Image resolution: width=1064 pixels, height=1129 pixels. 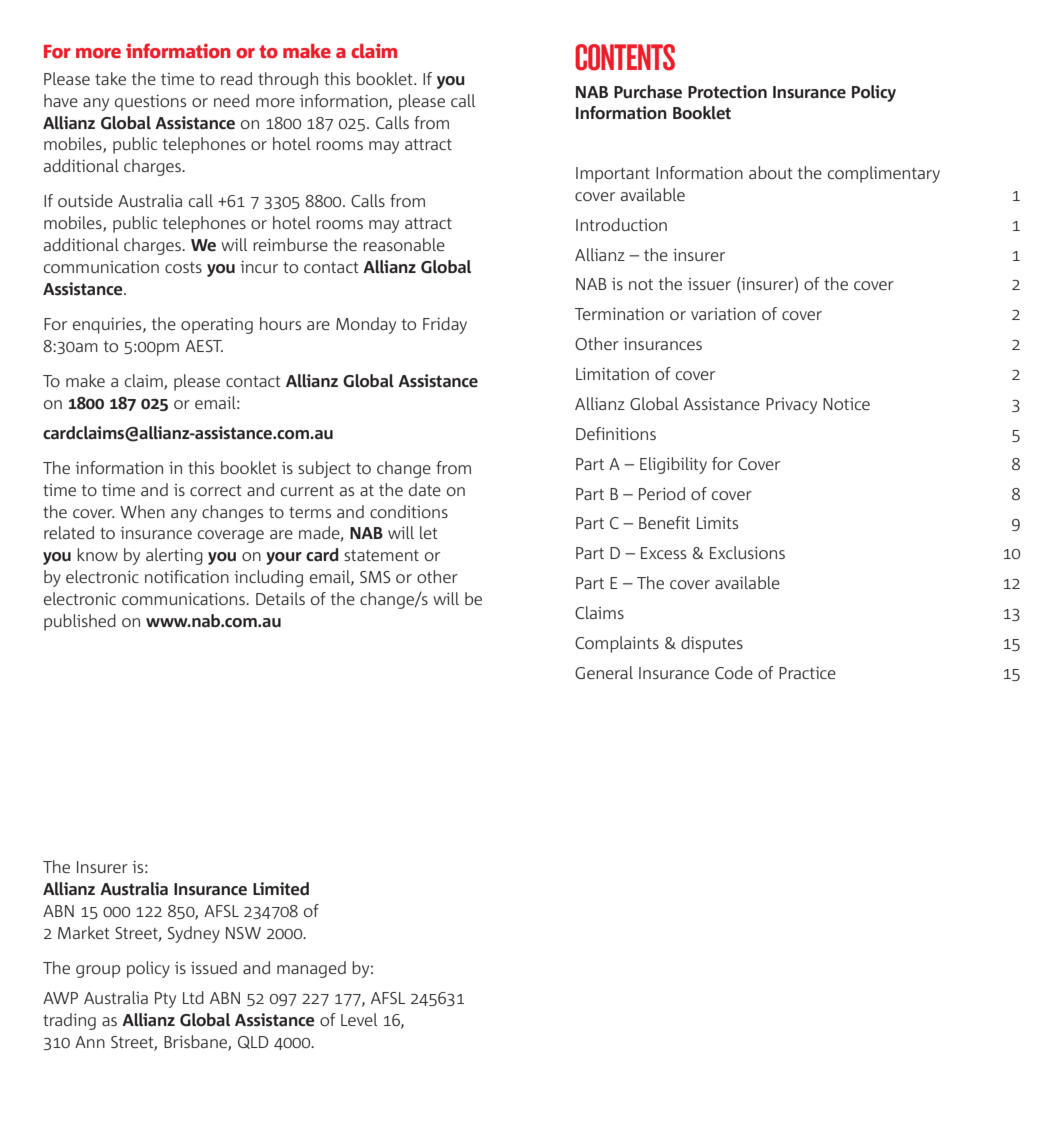 What do you see at coordinates (359, 1019) in the screenshot?
I see `Level` at bounding box center [359, 1019].
